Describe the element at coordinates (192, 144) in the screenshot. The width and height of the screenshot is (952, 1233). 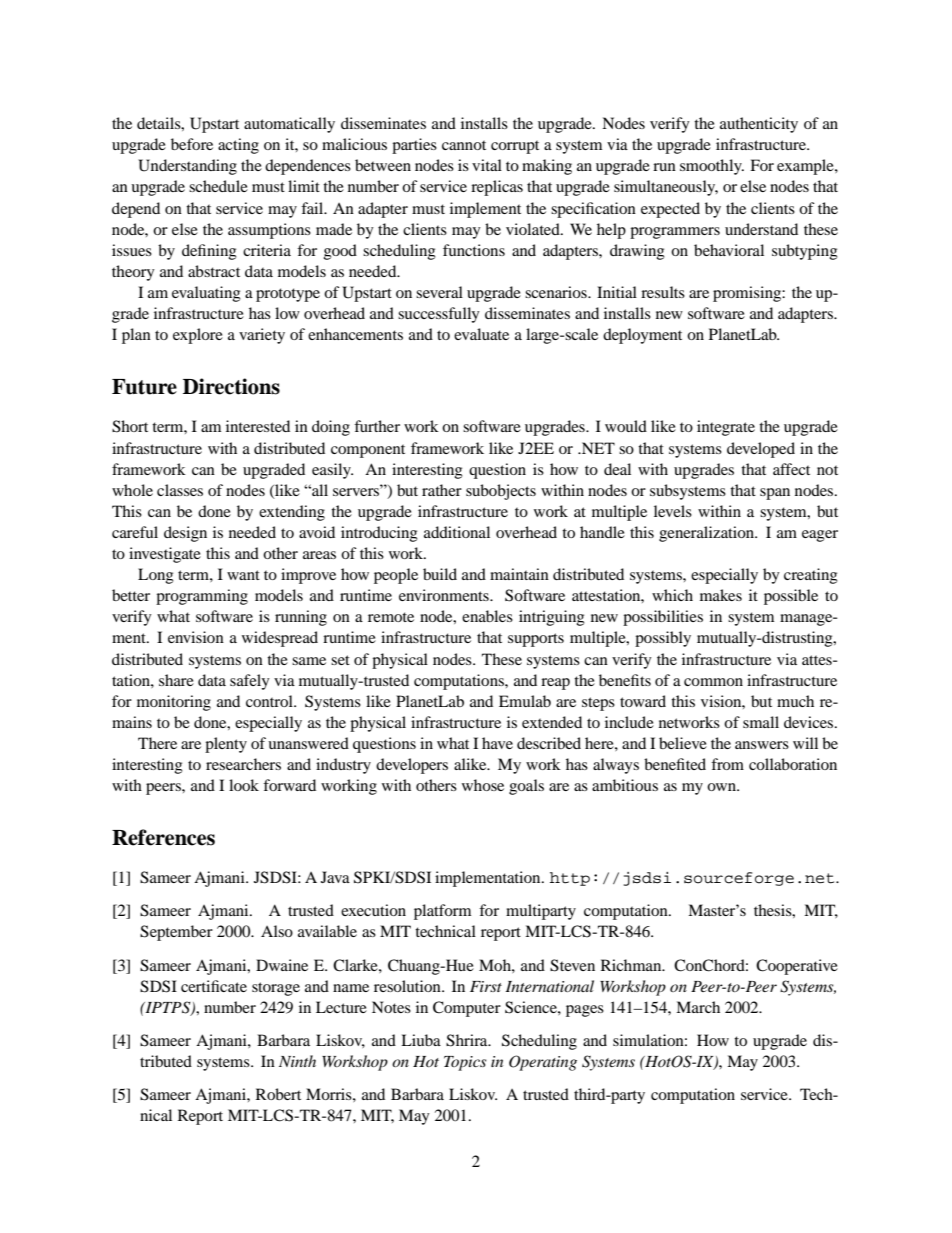
I see `before` at that location.
